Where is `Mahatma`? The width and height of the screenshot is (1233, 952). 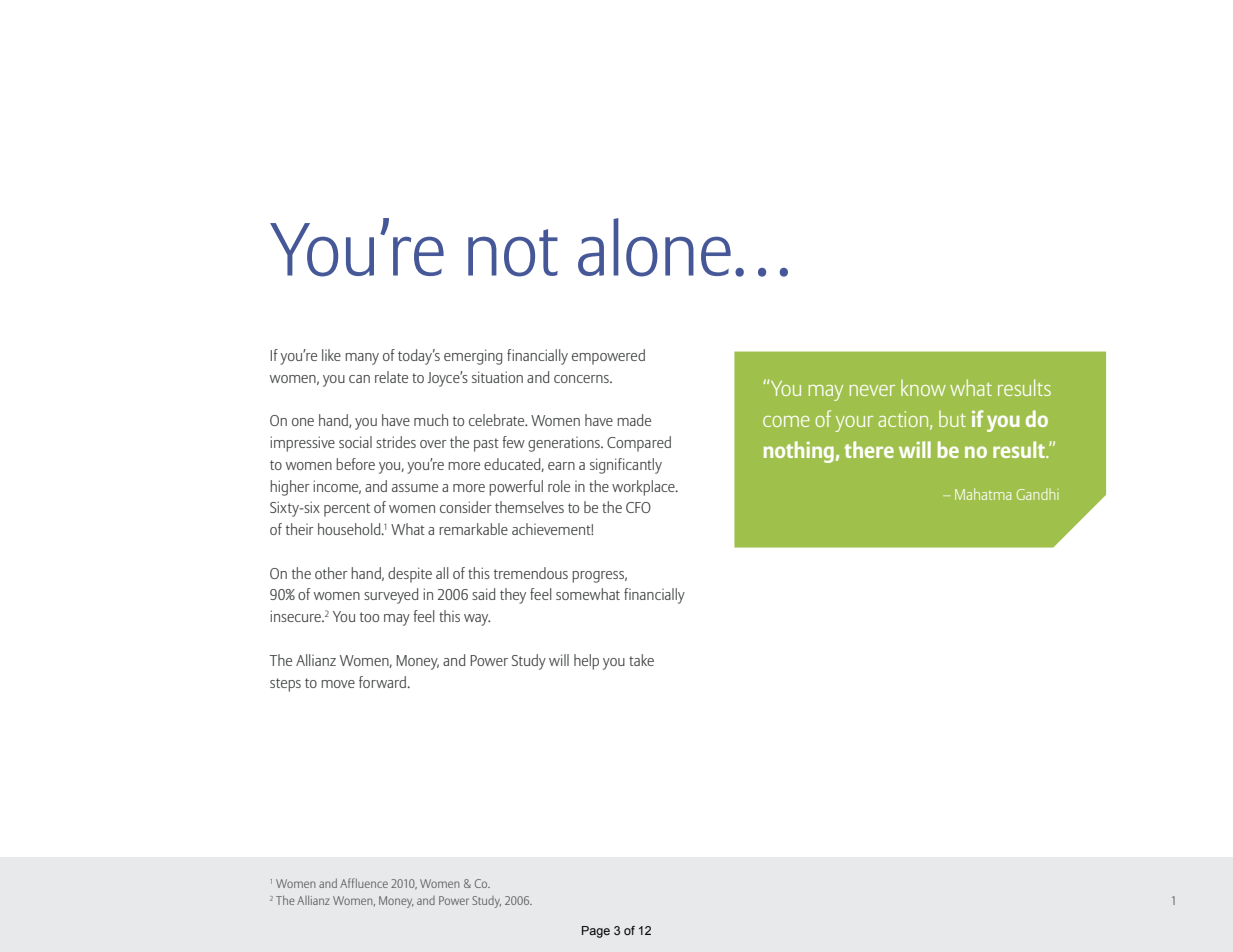 Mahatma is located at coordinates (983, 494).
